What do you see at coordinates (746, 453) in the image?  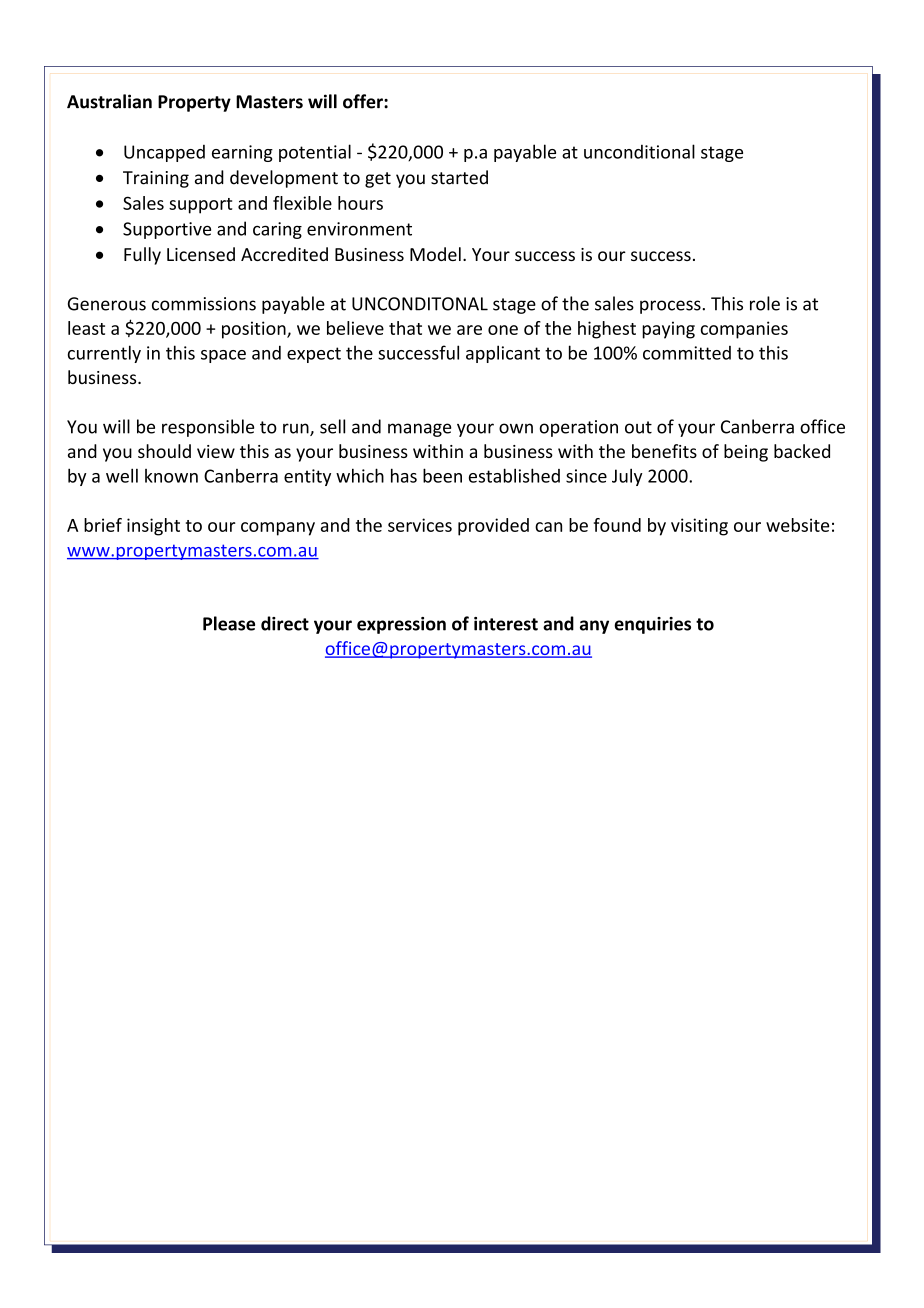 I see `being` at bounding box center [746, 453].
